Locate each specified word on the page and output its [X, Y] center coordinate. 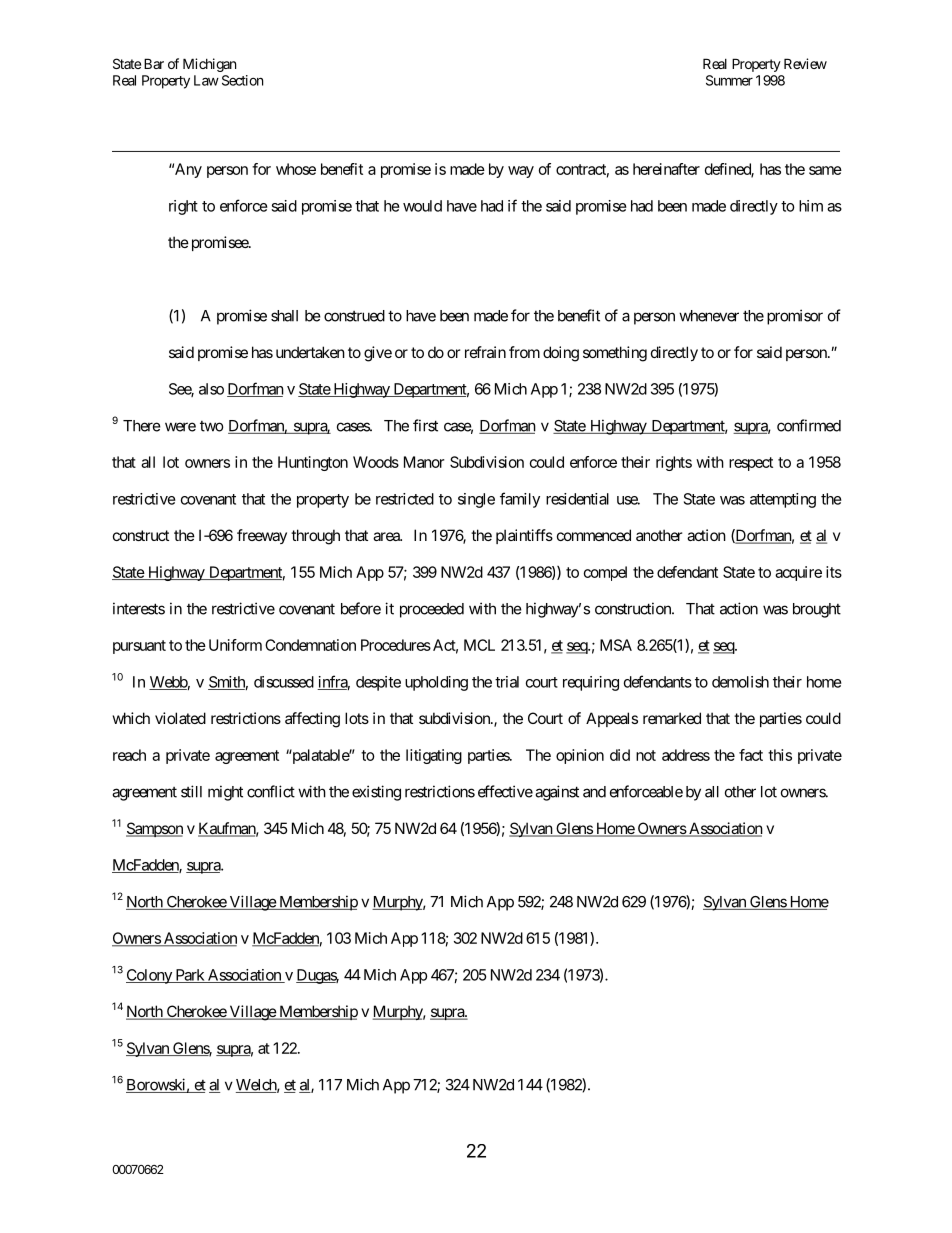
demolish [740, 682]
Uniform [235, 645]
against [557, 793]
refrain [485, 352]
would [422, 206]
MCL [479, 645]
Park [189, 976]
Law [206, 80]
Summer [729, 80]
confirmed [809, 425]
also [211, 389]
